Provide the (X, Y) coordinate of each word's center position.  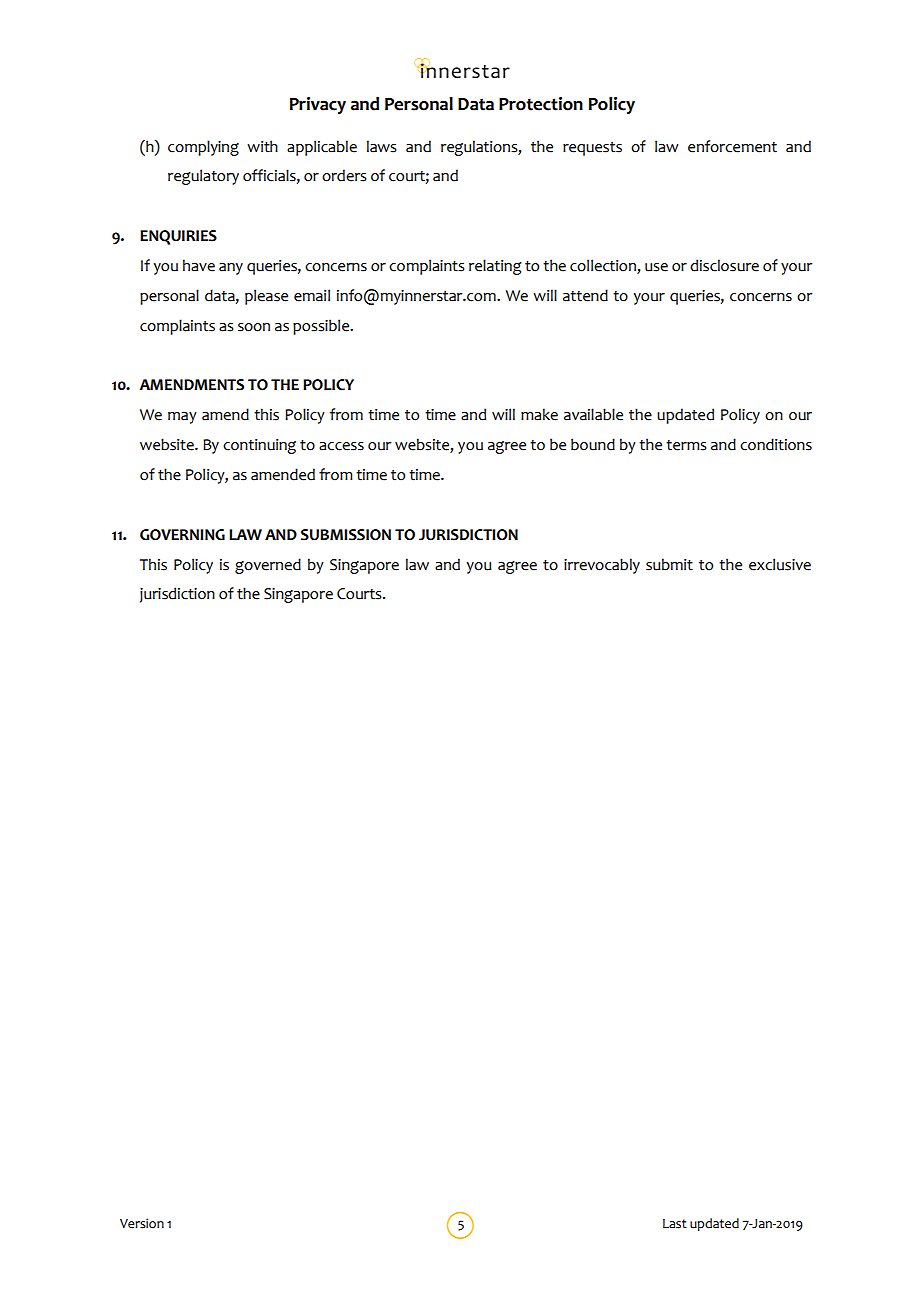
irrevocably (602, 566)
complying (203, 148)
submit (669, 564)
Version (142, 1223)
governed (268, 566)
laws (382, 146)
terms (686, 445)
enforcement (732, 146)
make (539, 414)
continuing (259, 446)
